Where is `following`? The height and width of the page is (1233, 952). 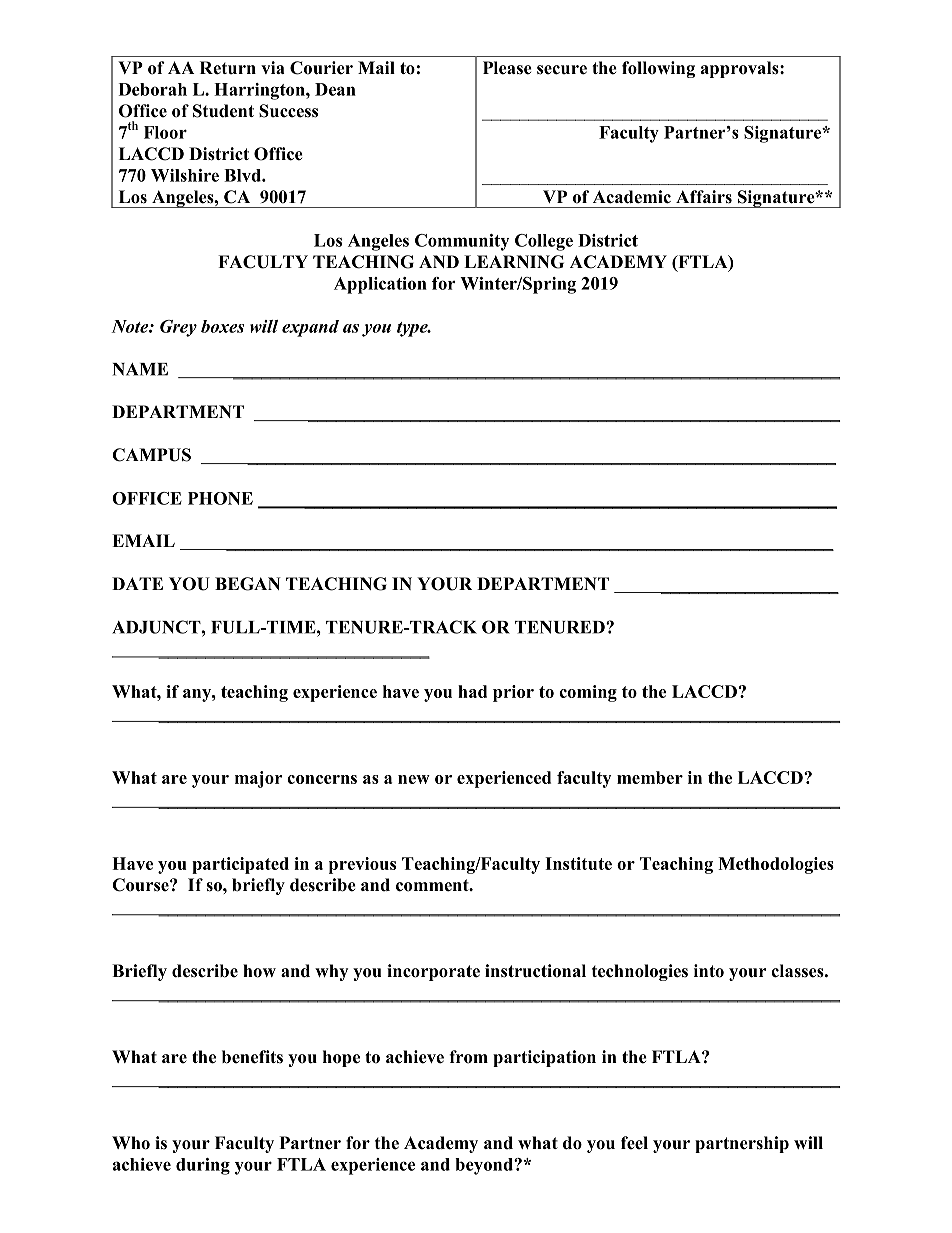 following is located at coordinates (658, 69).
